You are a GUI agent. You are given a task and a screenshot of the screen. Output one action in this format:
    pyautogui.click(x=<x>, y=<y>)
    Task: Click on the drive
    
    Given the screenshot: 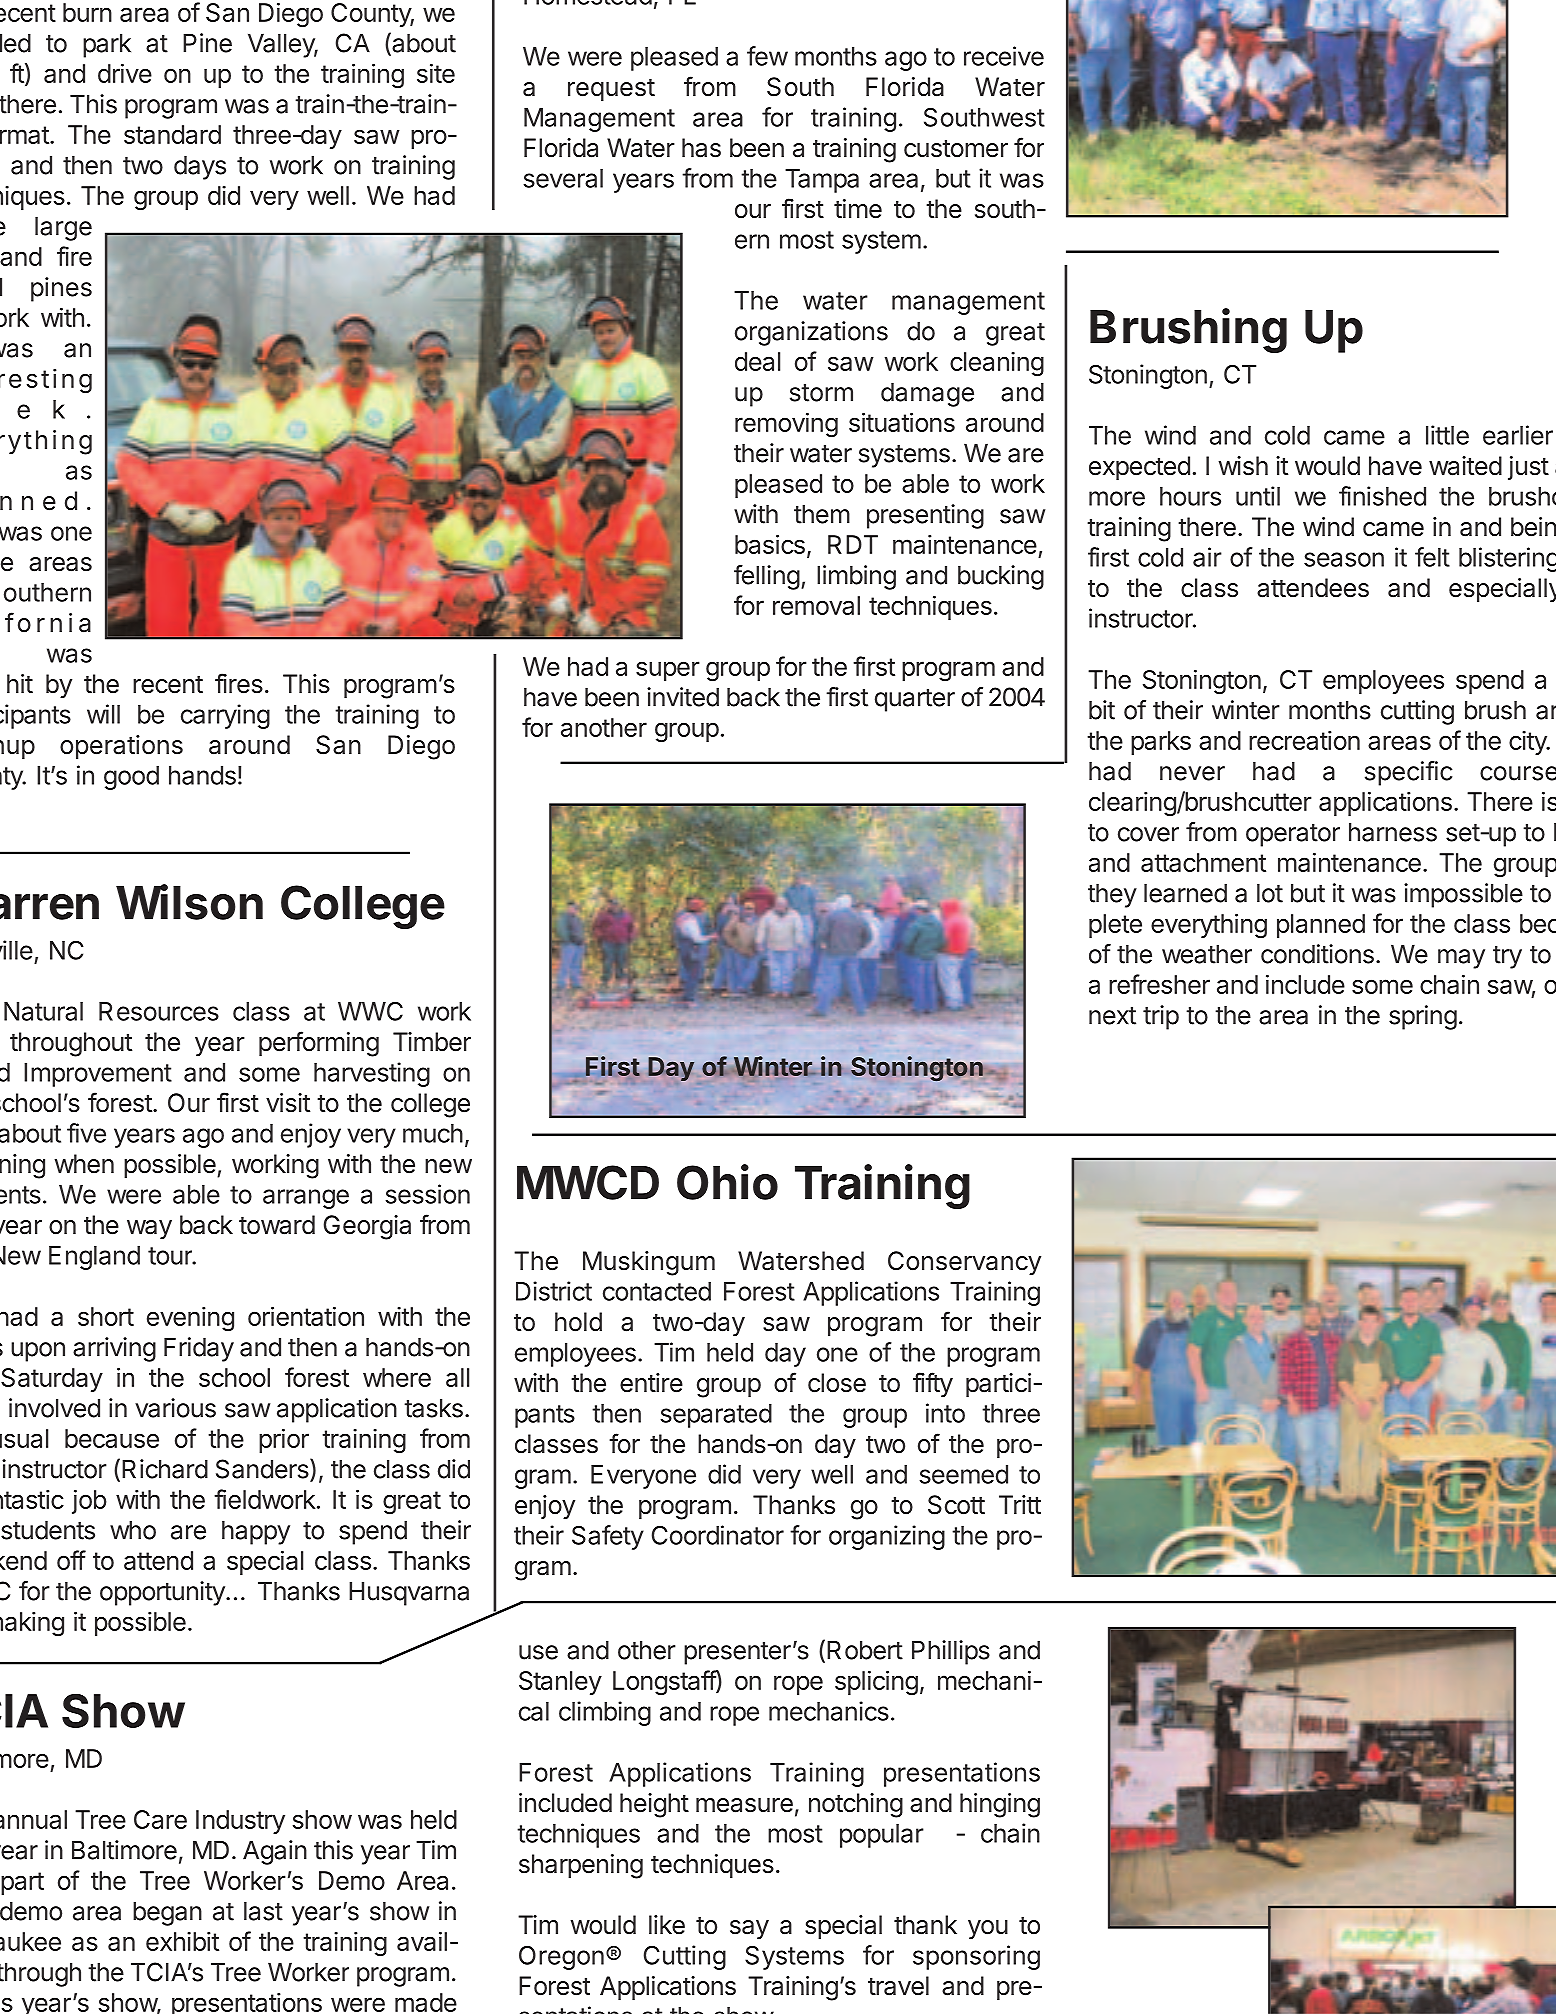 What is the action you would take?
    pyautogui.click(x=125, y=73)
